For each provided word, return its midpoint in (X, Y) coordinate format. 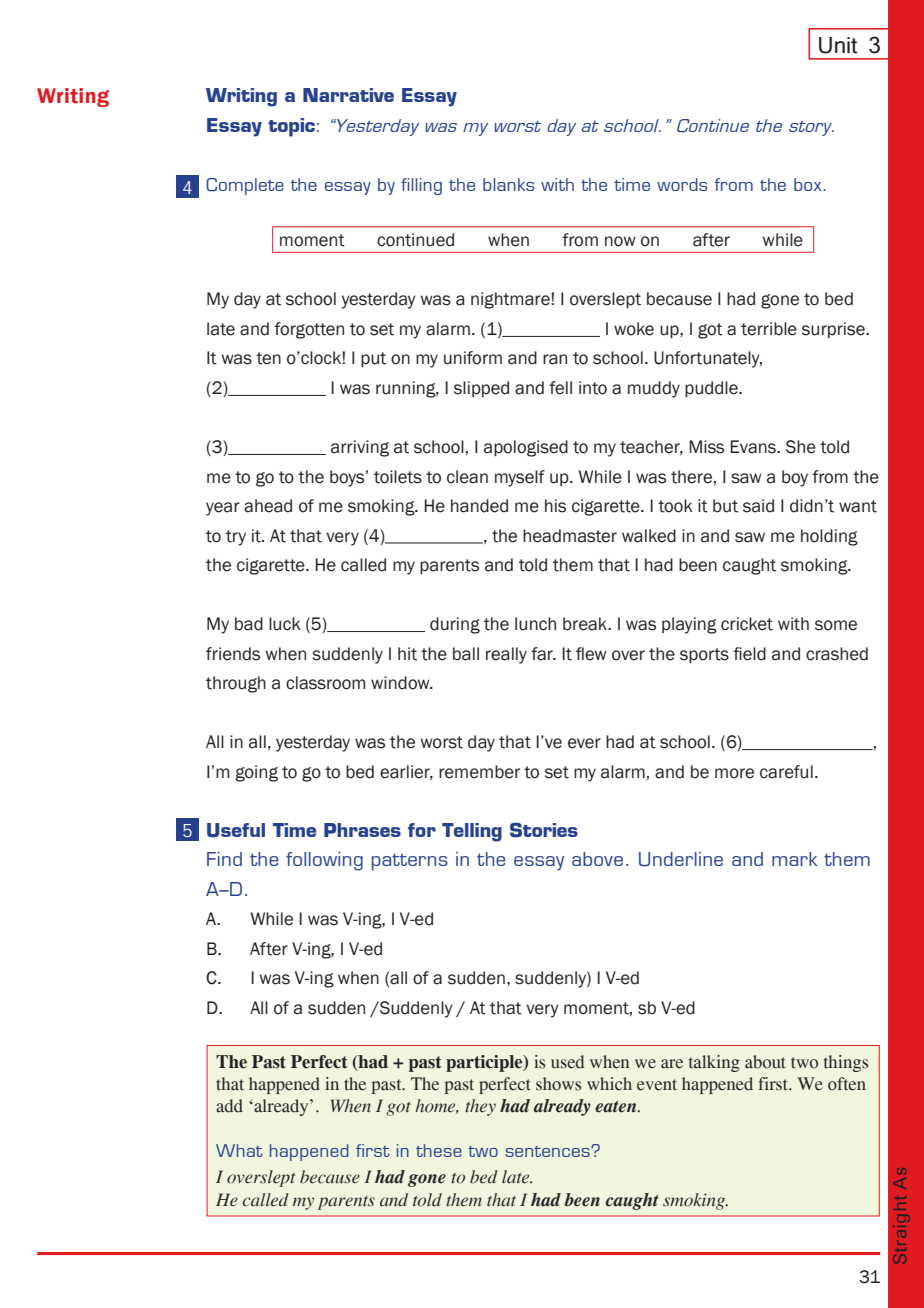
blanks (509, 184)
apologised (526, 448)
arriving (360, 448)
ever (584, 743)
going (256, 773)
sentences (549, 1151)
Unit (838, 45)
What (239, 1150)
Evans (754, 447)
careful (786, 772)
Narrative (348, 95)
